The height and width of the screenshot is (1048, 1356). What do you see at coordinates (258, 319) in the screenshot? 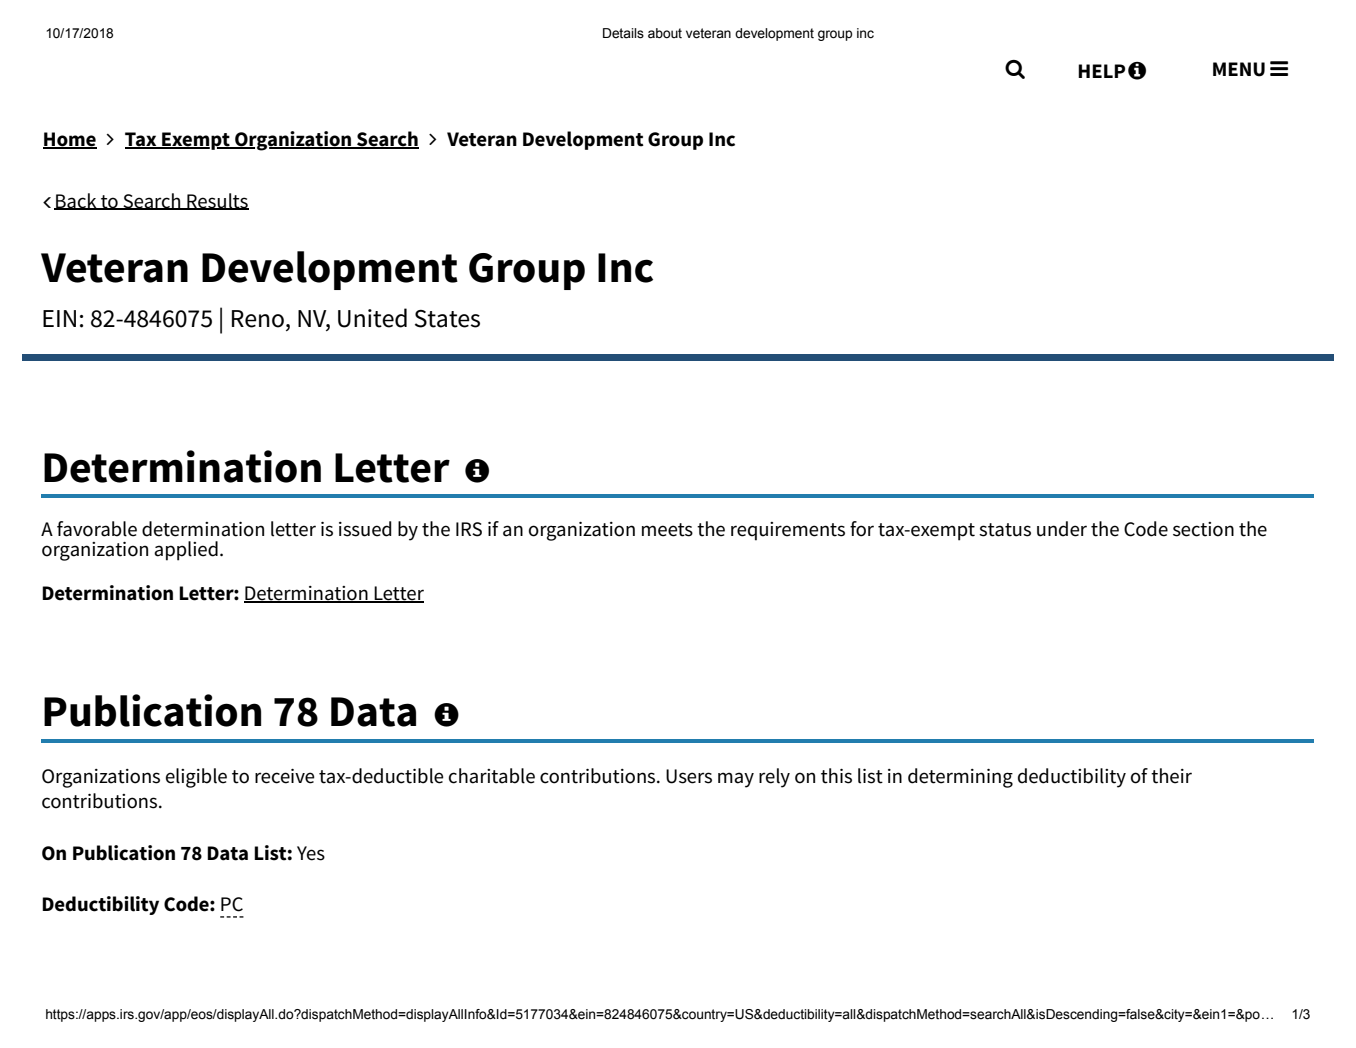
I see `Reno` at bounding box center [258, 319].
